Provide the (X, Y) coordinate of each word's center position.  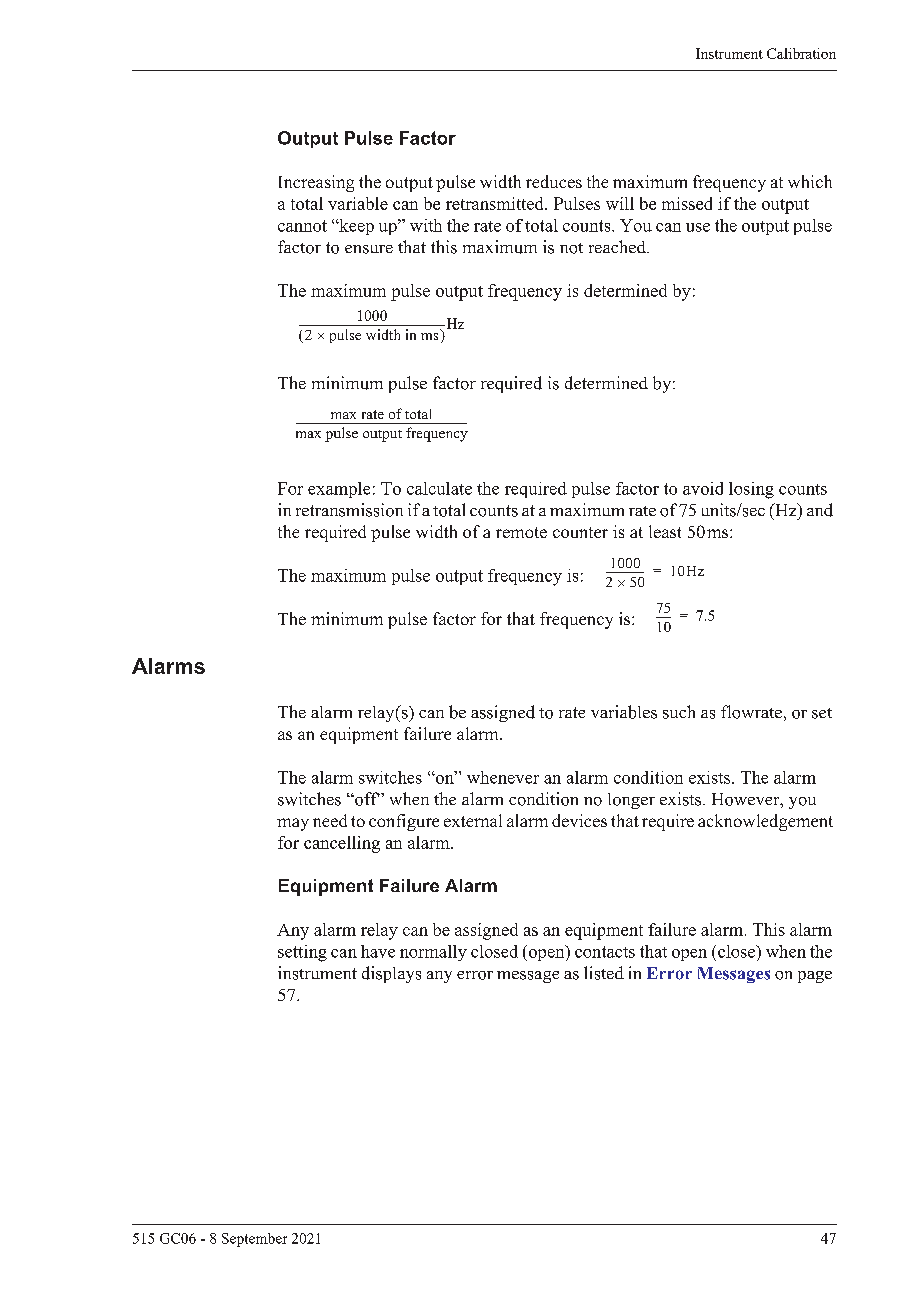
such (679, 712)
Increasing (316, 183)
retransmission (349, 510)
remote (521, 532)
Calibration (801, 53)
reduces (554, 181)
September (254, 1240)
